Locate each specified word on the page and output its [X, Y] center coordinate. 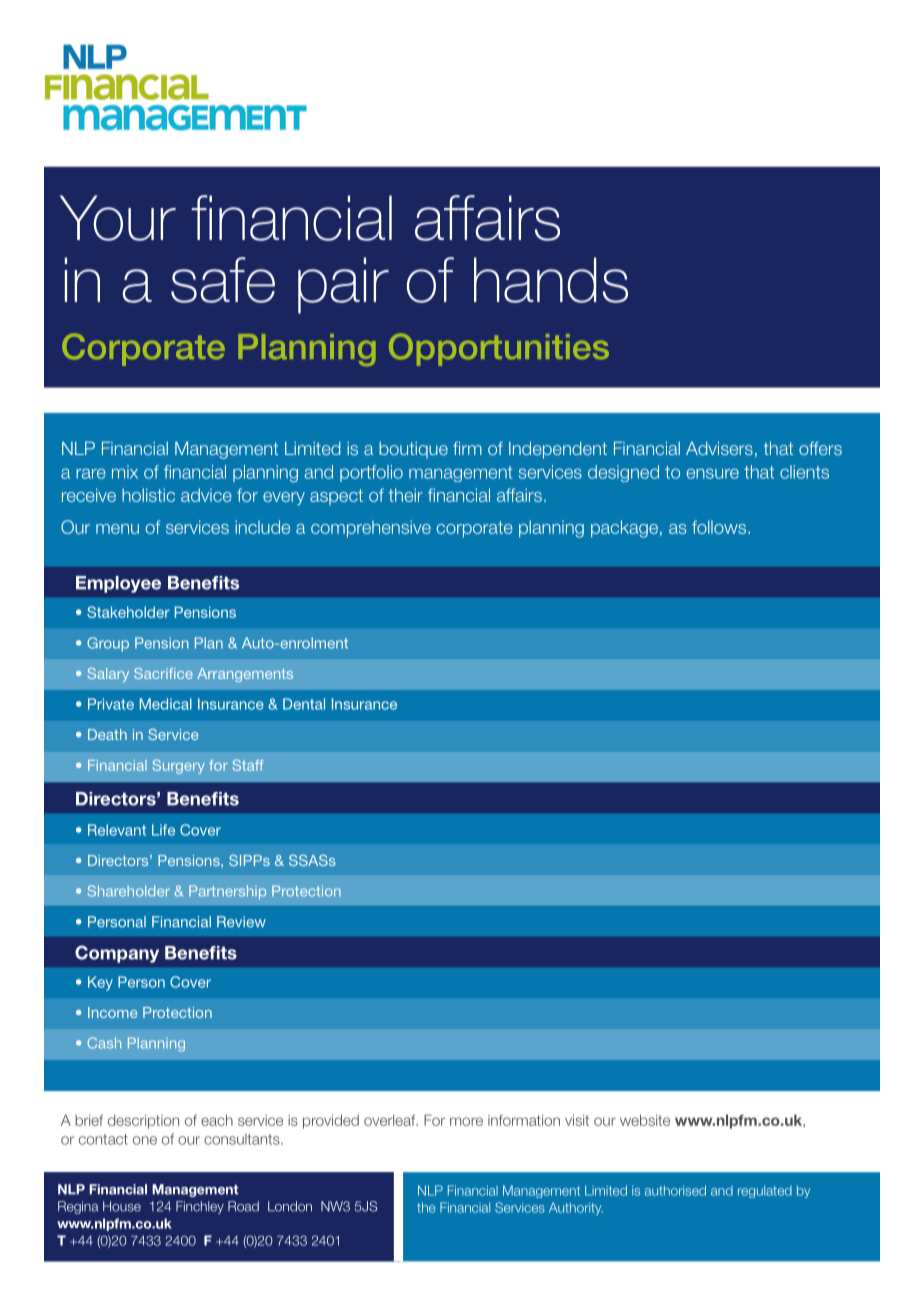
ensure [712, 473]
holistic [148, 495]
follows [720, 527]
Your [118, 218]
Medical [166, 704]
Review [241, 922]
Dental [304, 704]
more [466, 1121]
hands [551, 280]
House [122, 1206]
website [645, 1120]
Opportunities [499, 349]
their [405, 495]
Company [117, 954]
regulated [765, 1192]
